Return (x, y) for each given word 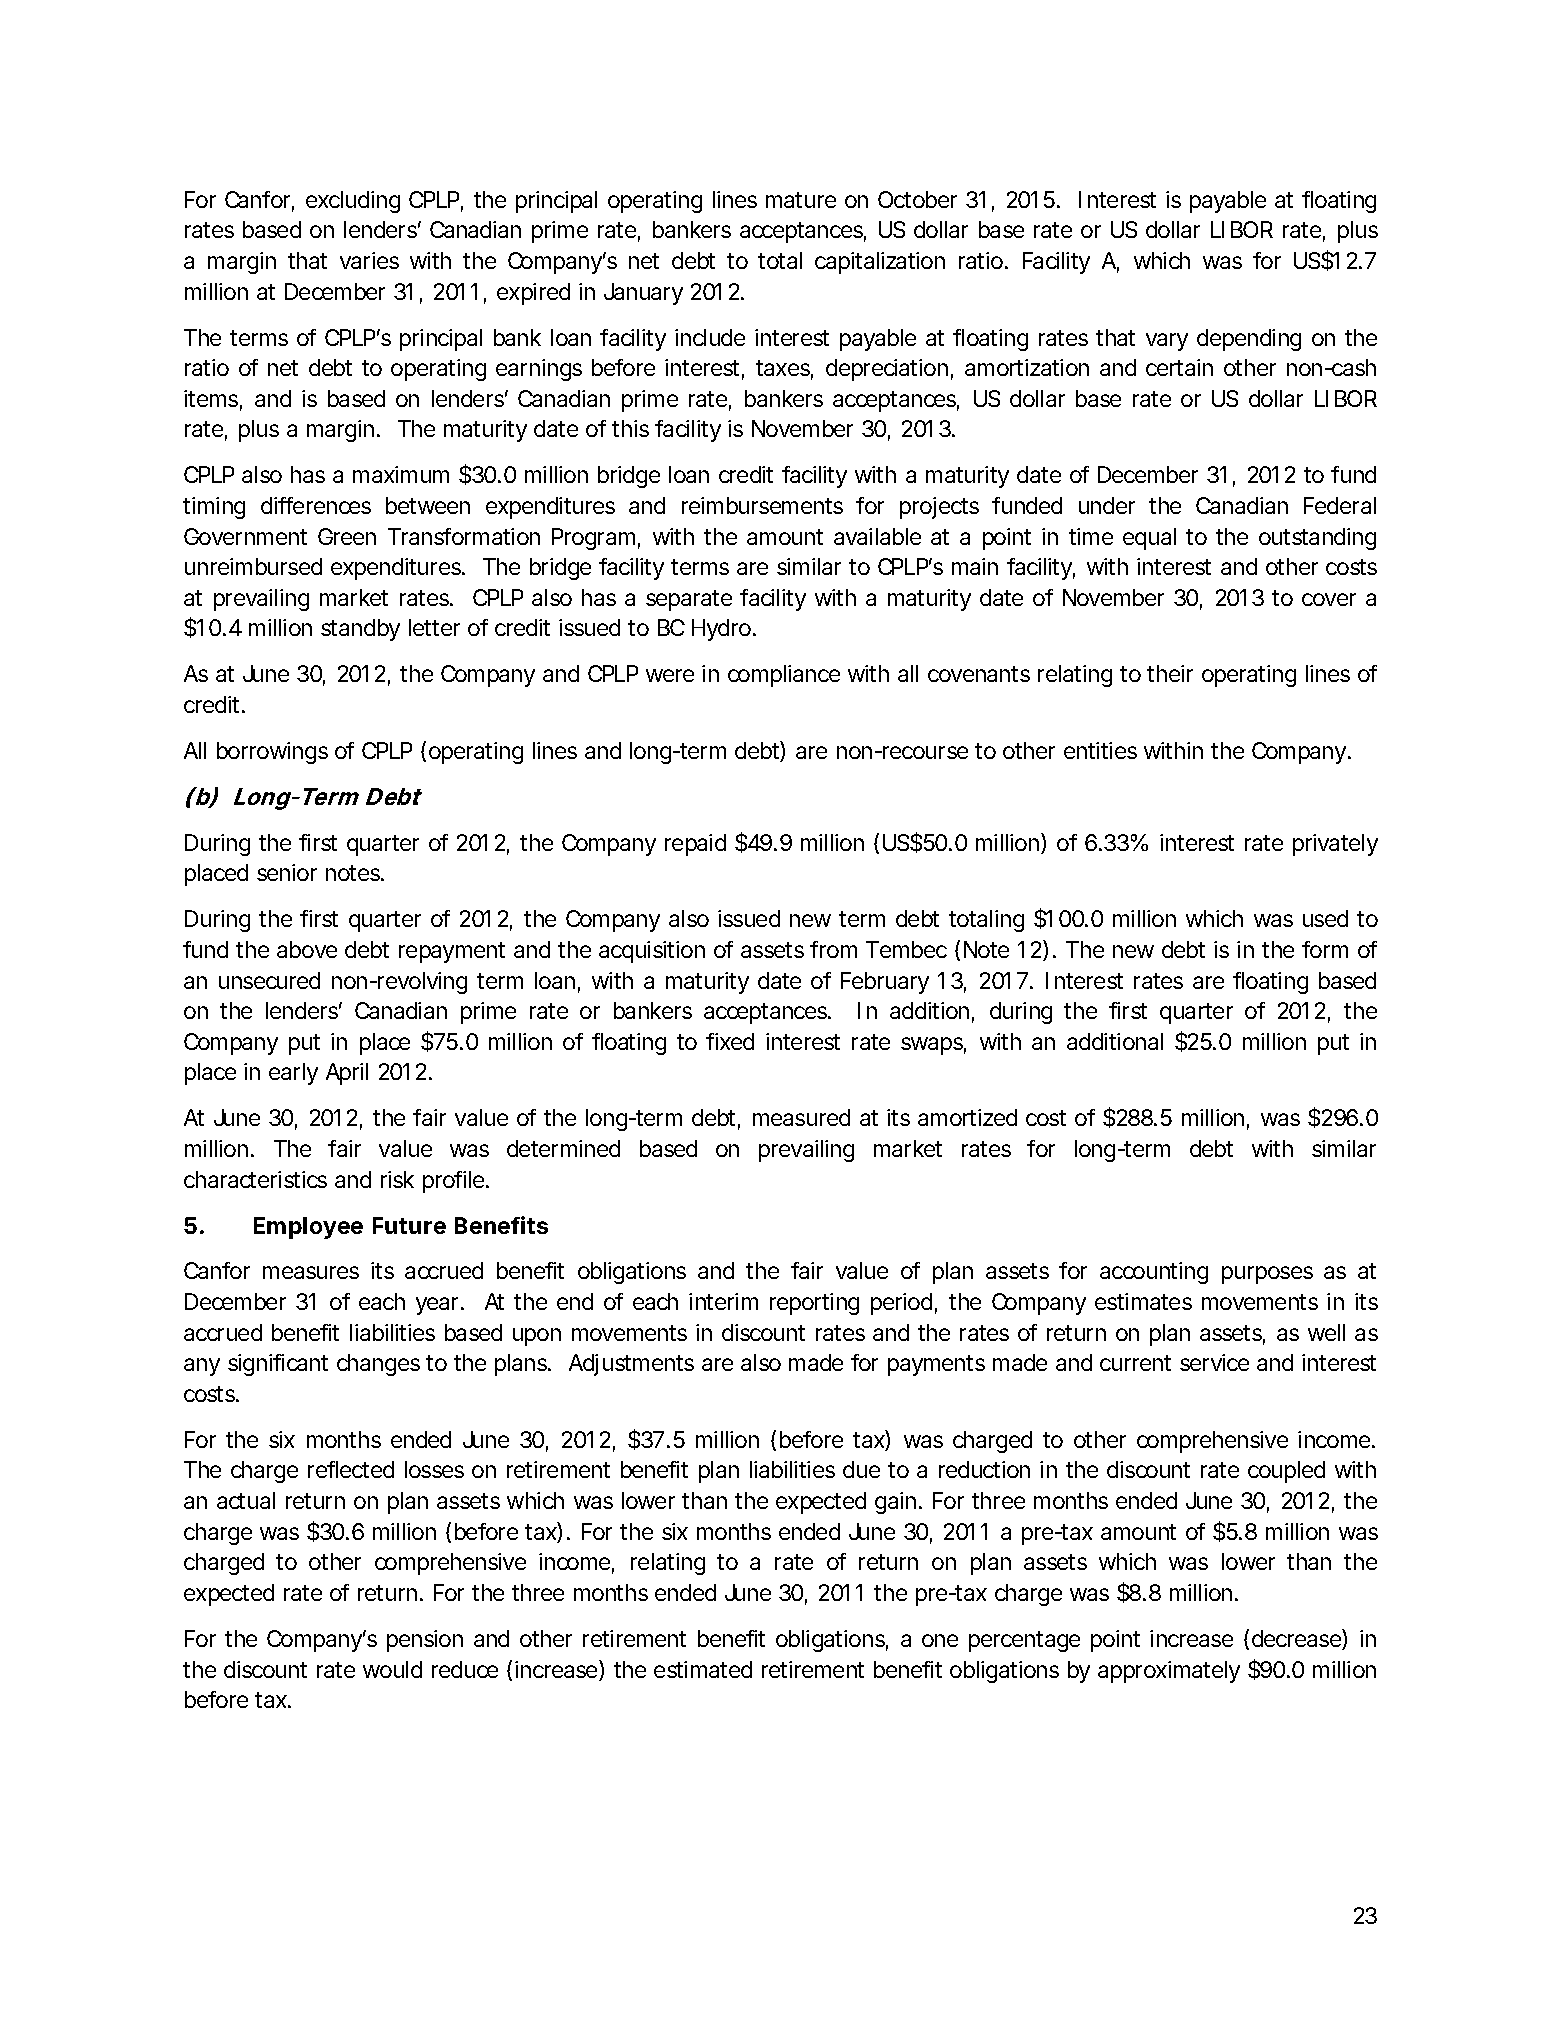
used (1325, 918)
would (392, 1669)
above (307, 949)
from (833, 949)
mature (801, 200)
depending (1249, 340)
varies (369, 260)
